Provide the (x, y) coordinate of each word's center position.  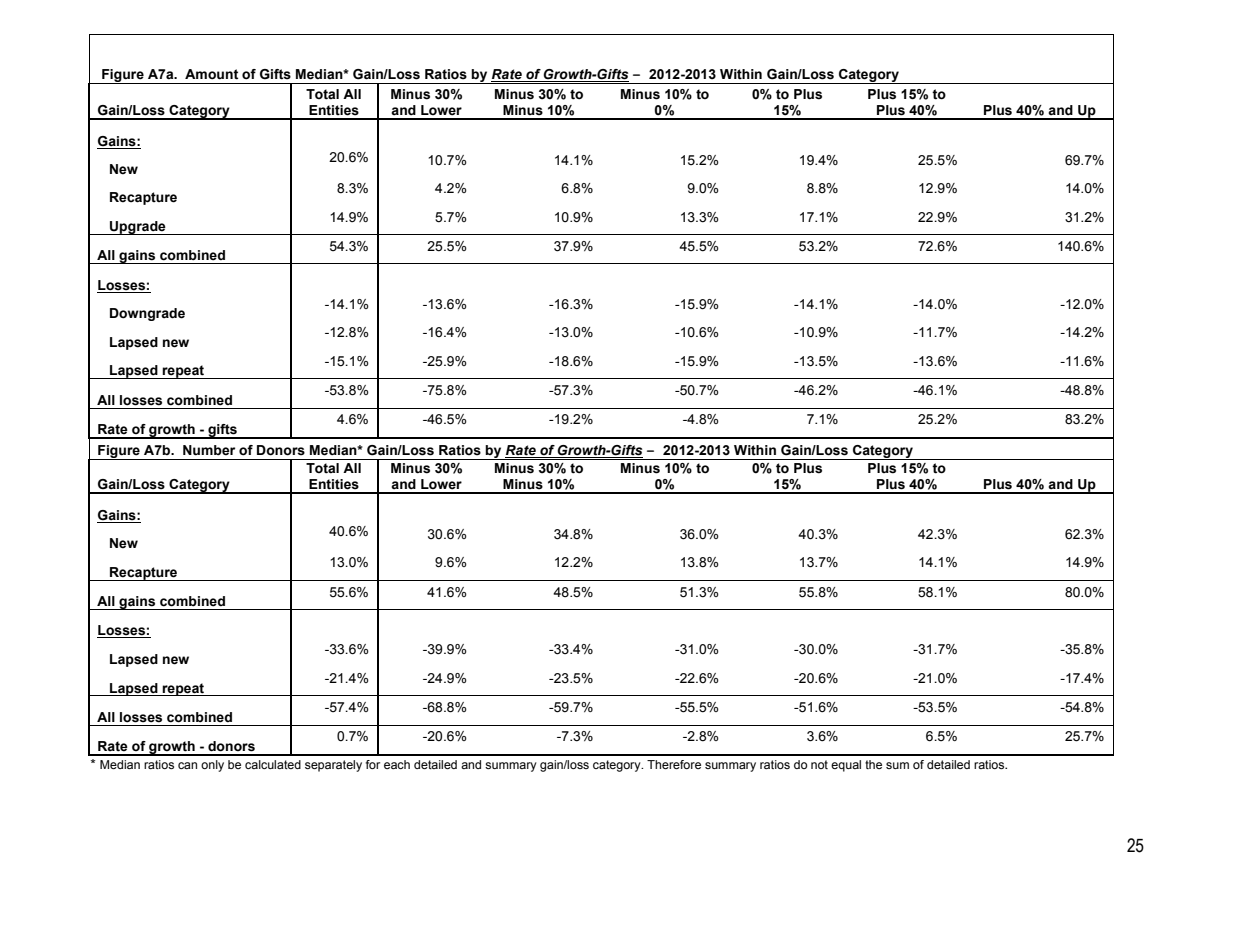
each (397, 764)
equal (846, 766)
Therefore (674, 764)
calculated (273, 764)
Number (209, 450)
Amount (211, 74)
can (187, 765)
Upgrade (138, 228)
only (212, 766)
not (819, 764)
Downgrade (147, 314)
